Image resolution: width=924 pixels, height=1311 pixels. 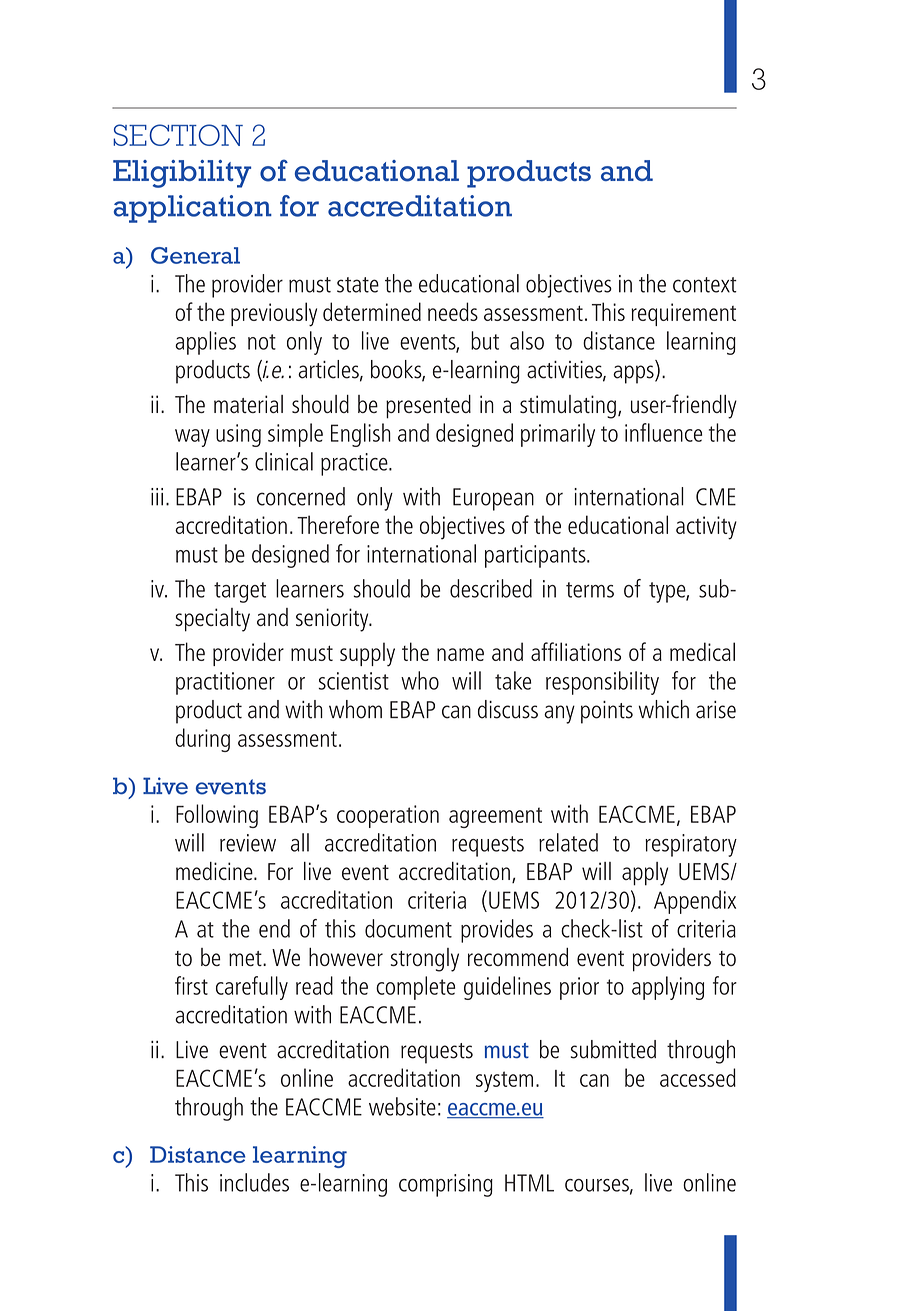 What do you see at coordinates (460, 654) in the image?
I see `name` at bounding box center [460, 654].
